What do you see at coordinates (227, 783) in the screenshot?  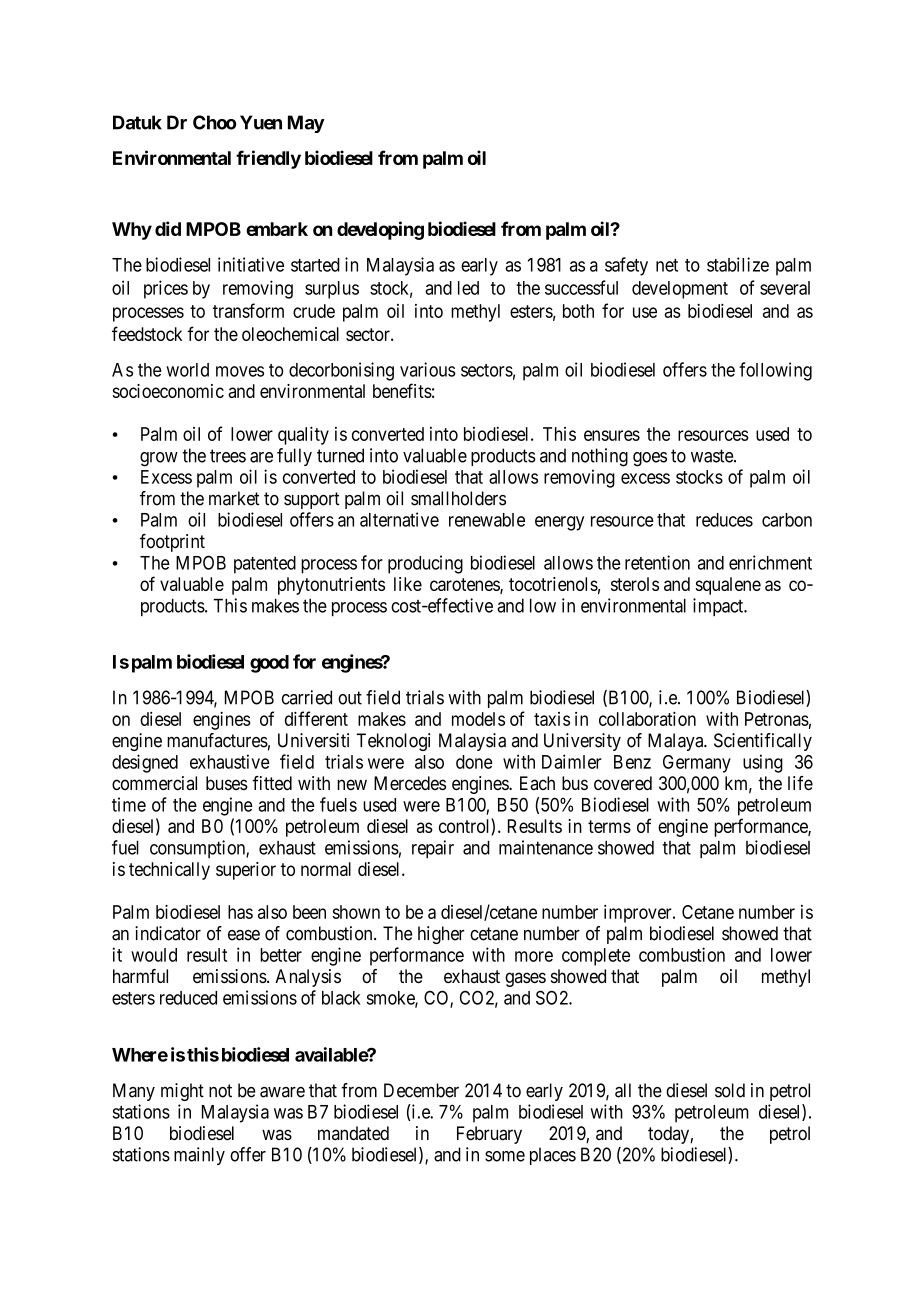 I see `buses` at bounding box center [227, 783].
